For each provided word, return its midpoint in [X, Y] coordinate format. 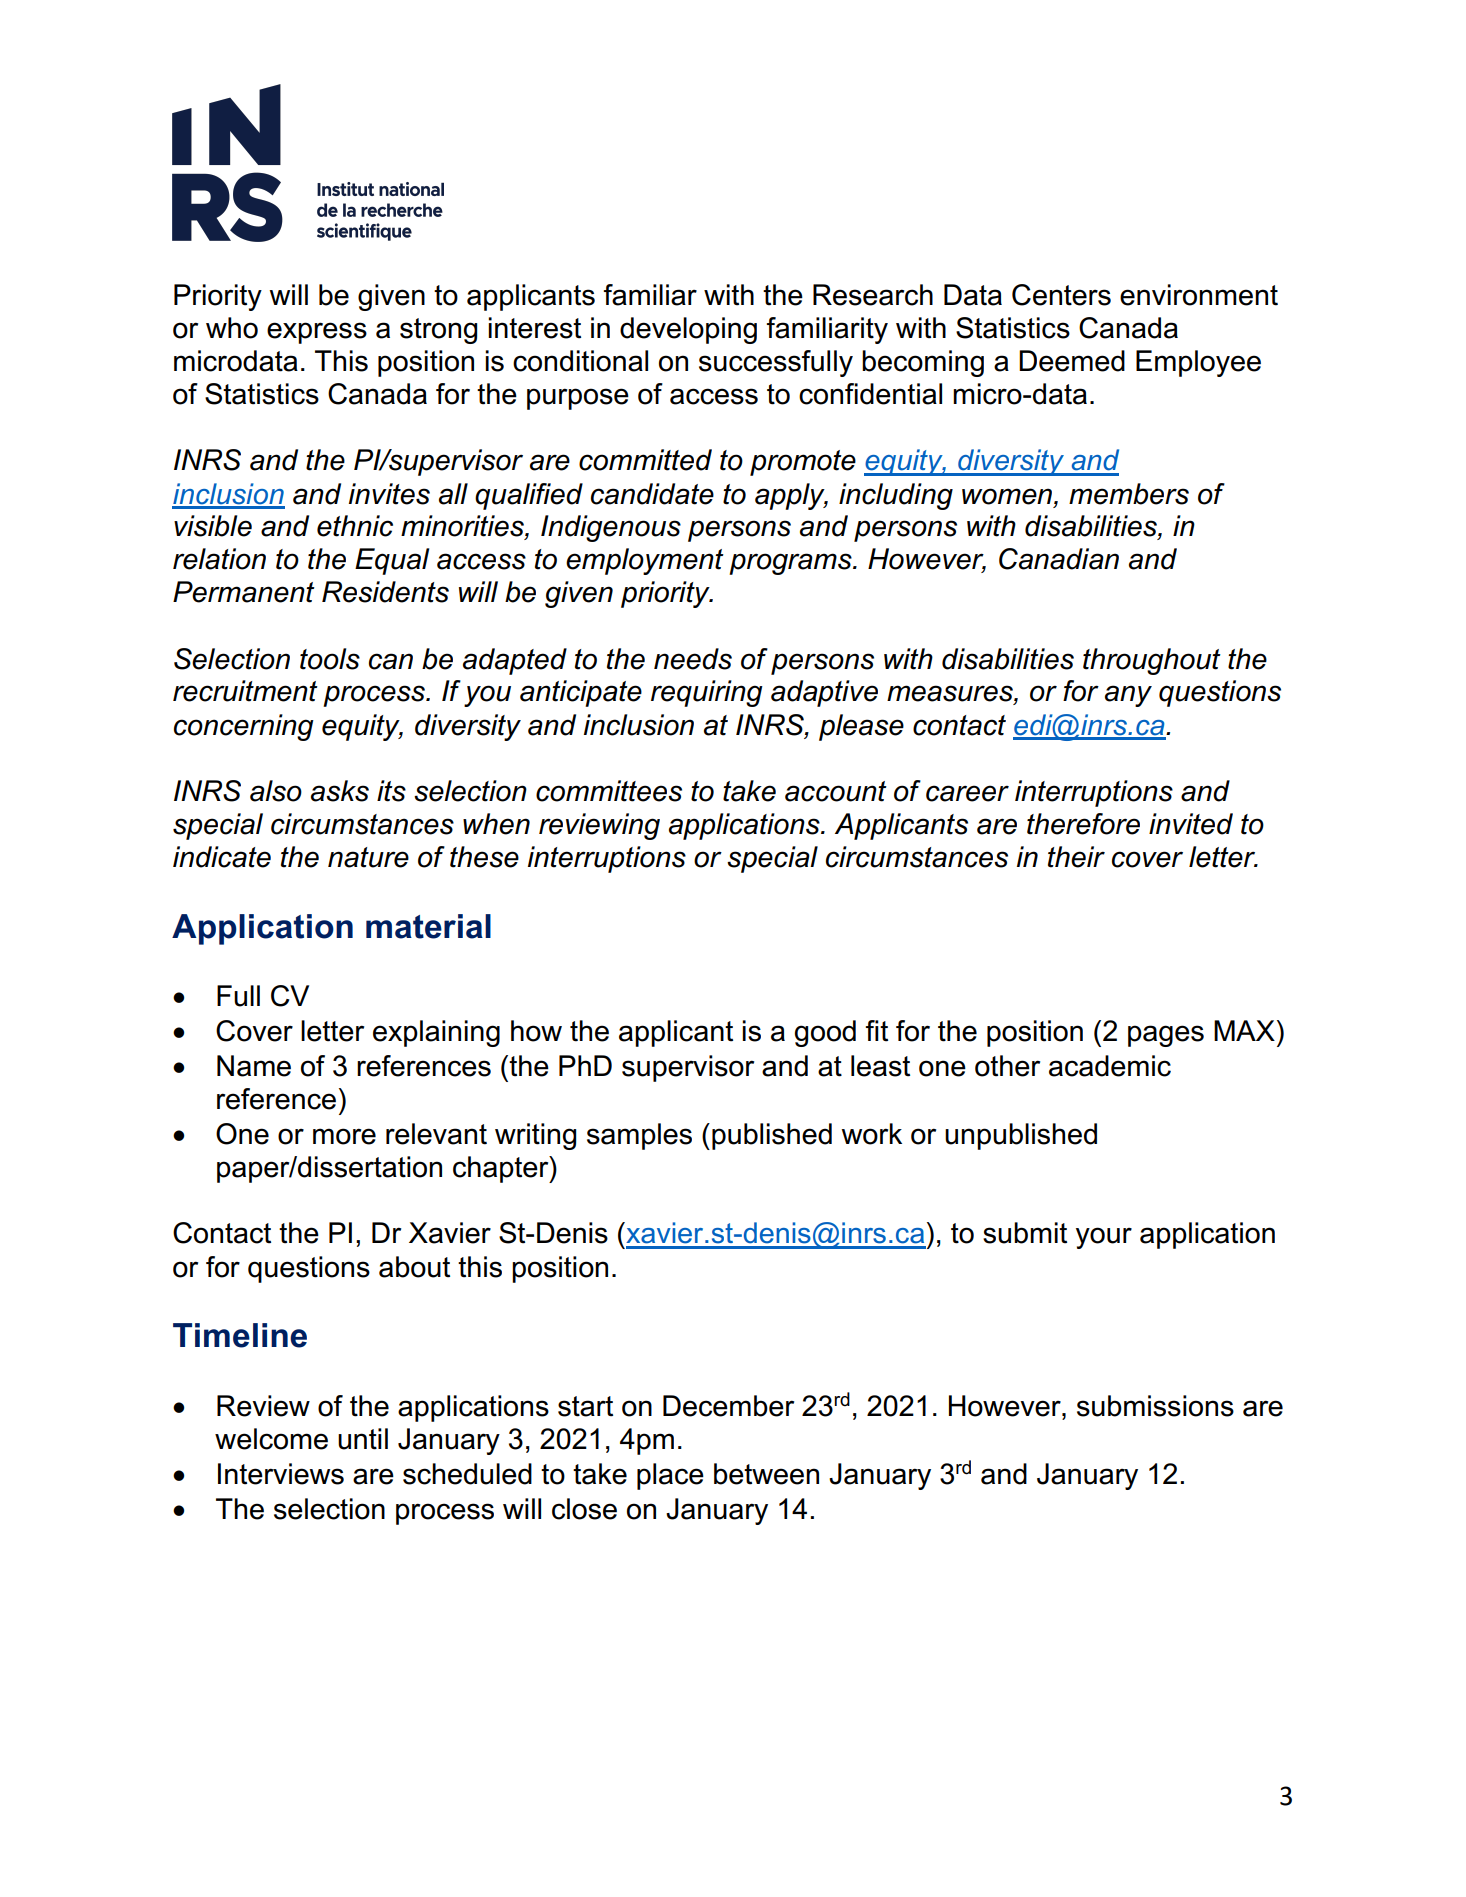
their [1076, 857]
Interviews [281, 1474]
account [836, 791]
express [317, 333]
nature [368, 857]
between [766, 1474]
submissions [1155, 1406]
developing [688, 330]
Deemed [1072, 361]
